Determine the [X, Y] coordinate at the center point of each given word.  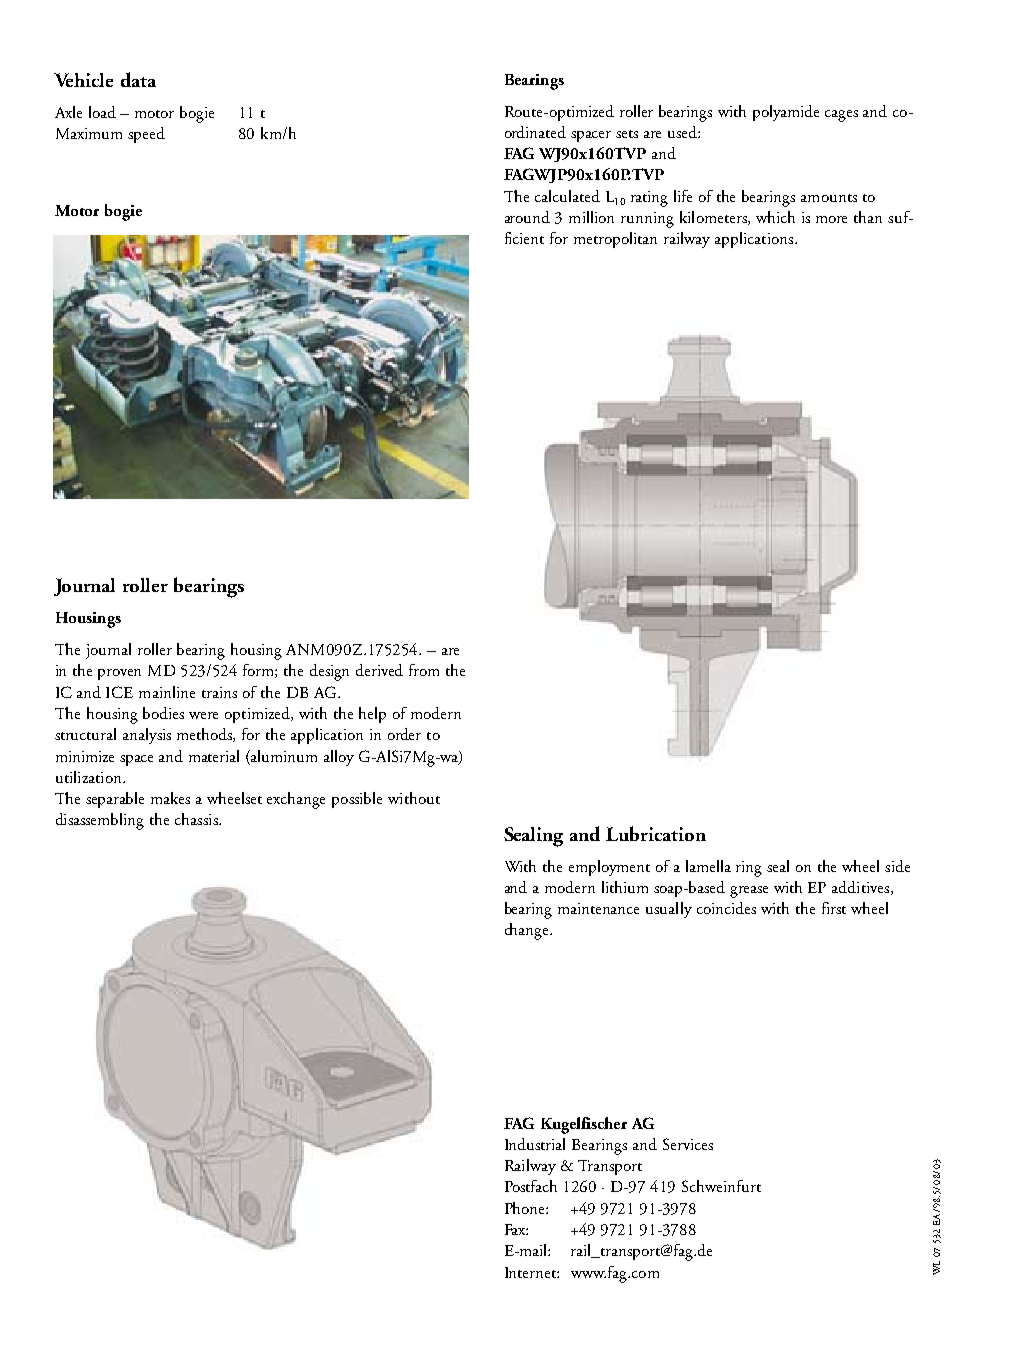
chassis [197, 819]
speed [146, 135]
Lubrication [656, 833]
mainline [167, 692]
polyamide [786, 113]
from [424, 670]
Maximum [89, 133]
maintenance [598, 908]
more [831, 219]
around [527, 217]
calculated [567, 196]
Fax [516, 1229]
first [834, 908]
